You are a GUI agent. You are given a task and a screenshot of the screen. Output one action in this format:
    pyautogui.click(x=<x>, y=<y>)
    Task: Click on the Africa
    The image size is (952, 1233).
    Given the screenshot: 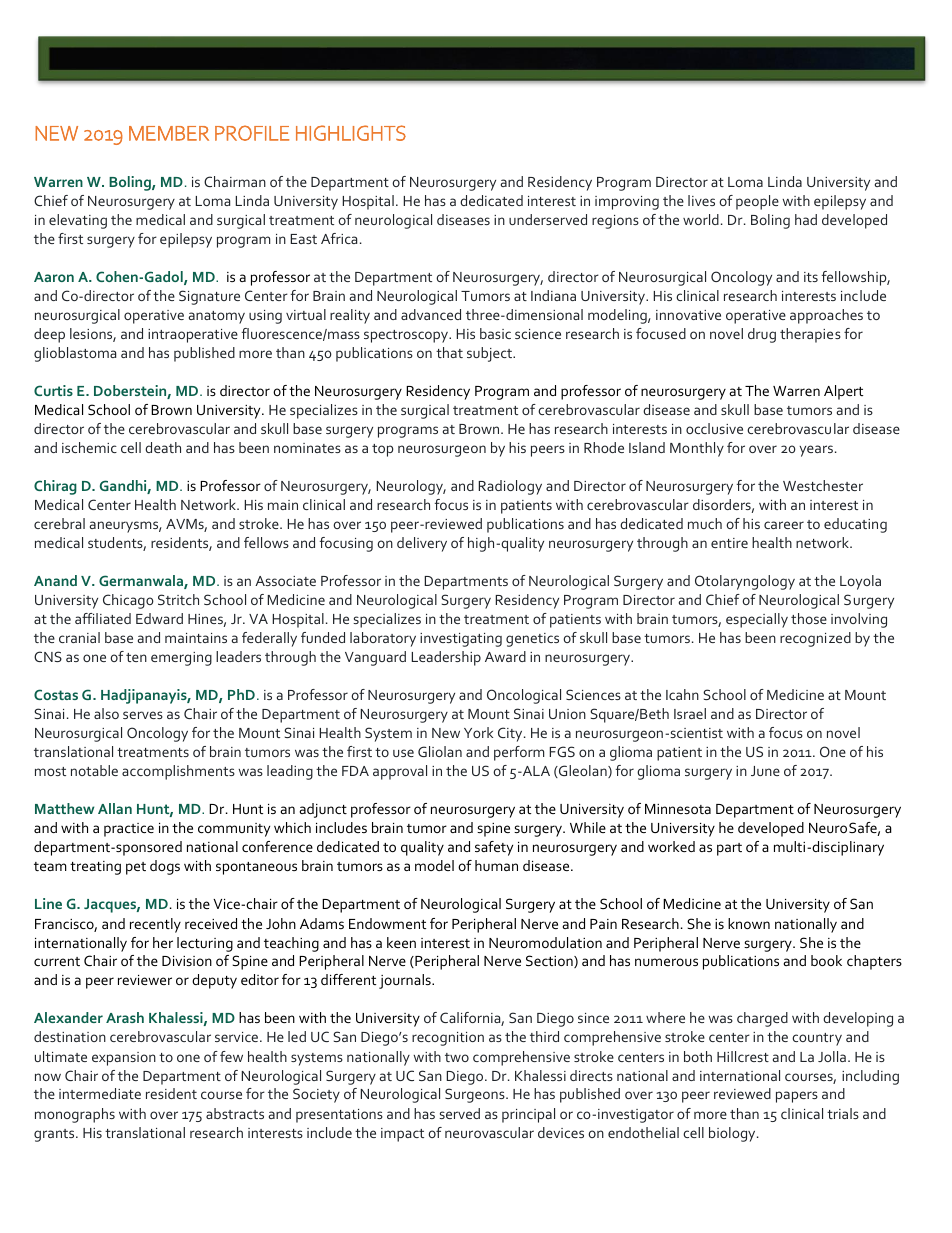 What is the action you would take?
    pyautogui.click(x=339, y=238)
